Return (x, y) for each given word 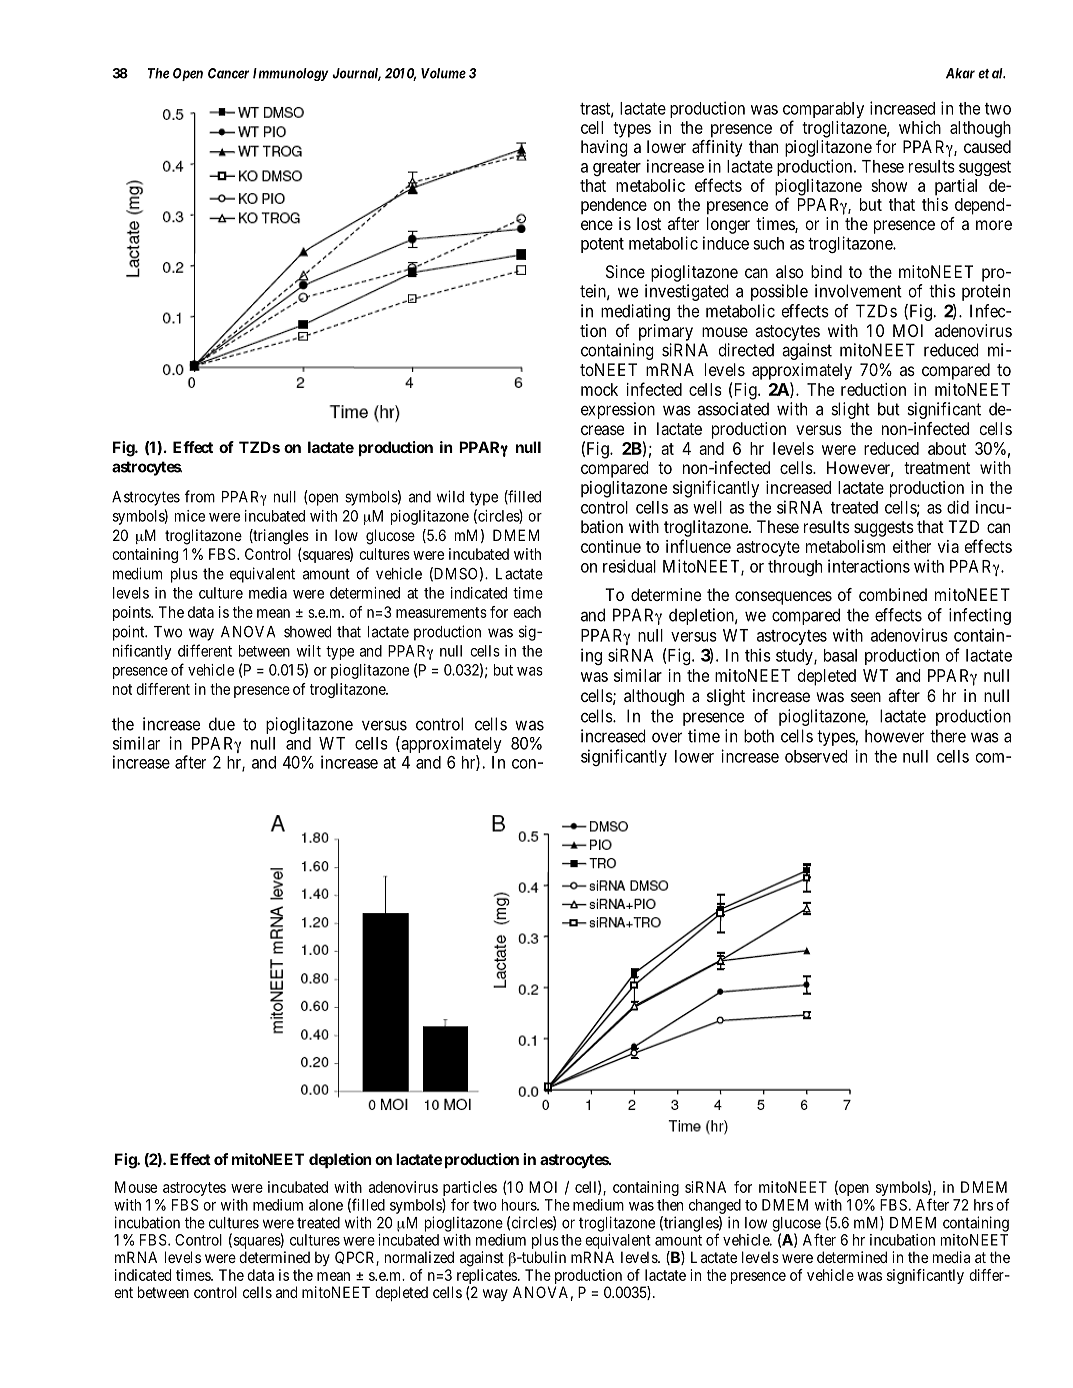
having (604, 148)
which (920, 127)
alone (326, 1205)
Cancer (228, 73)
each (527, 612)
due (222, 724)
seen (866, 697)
